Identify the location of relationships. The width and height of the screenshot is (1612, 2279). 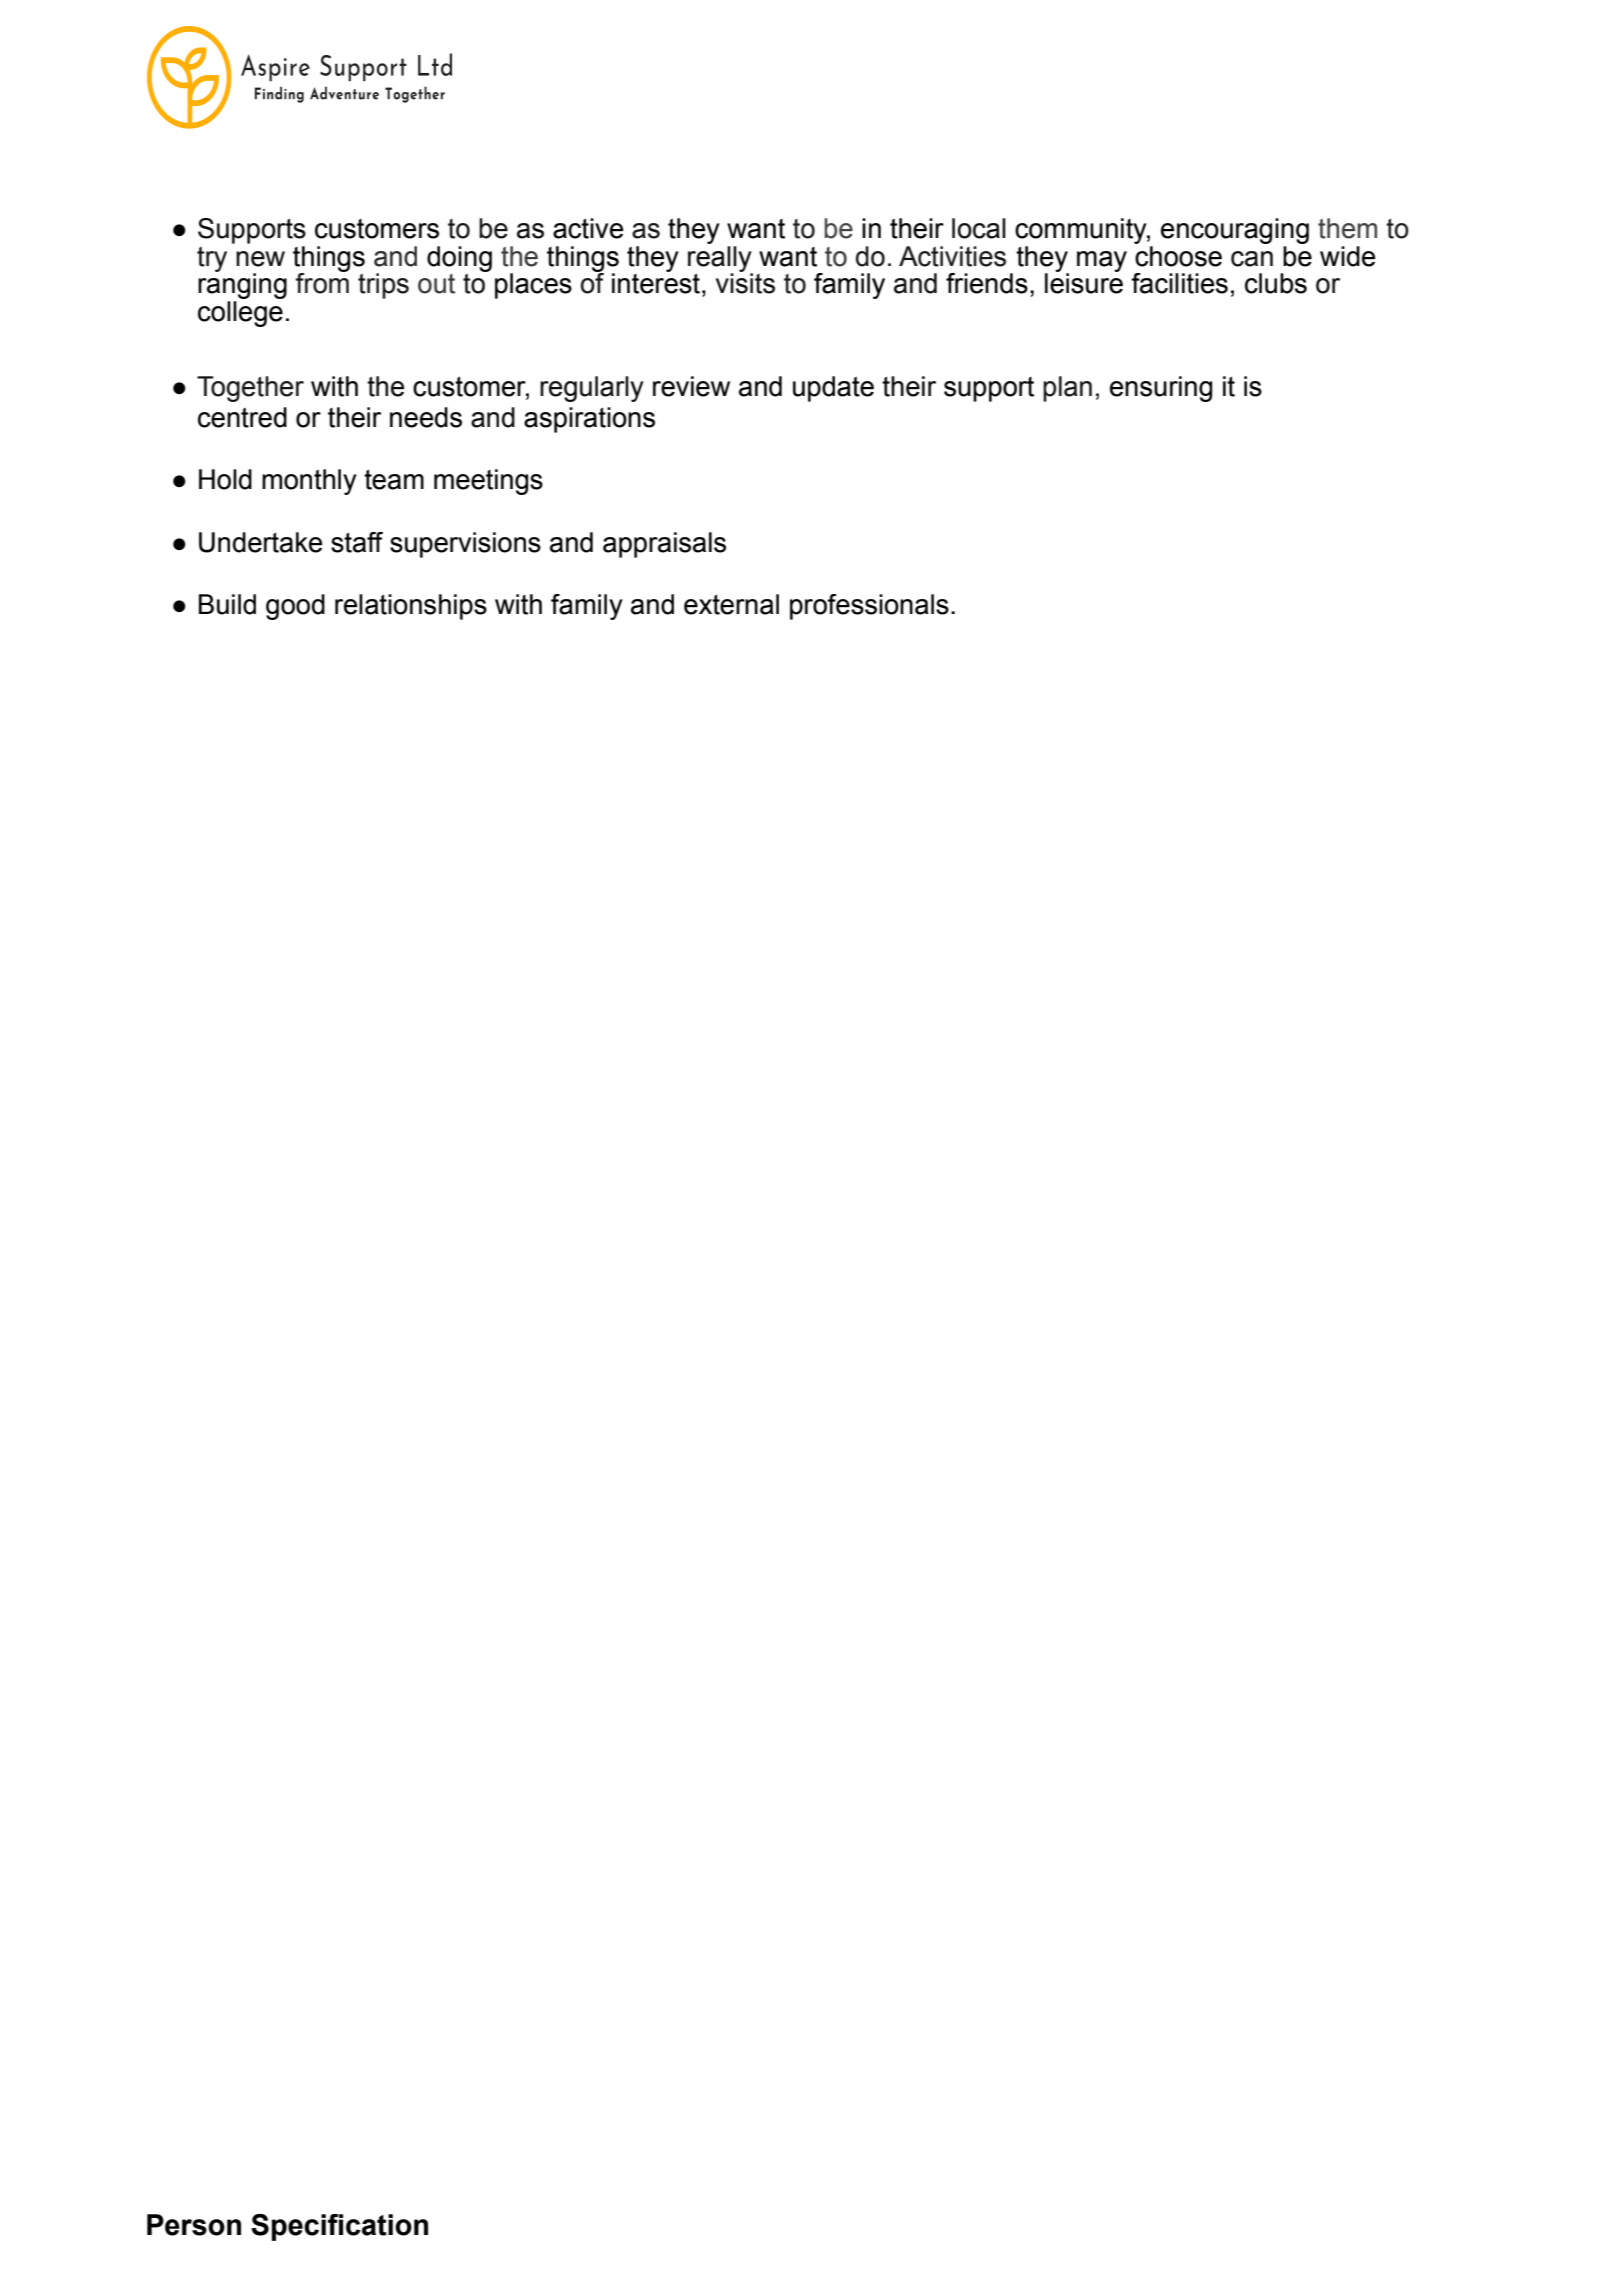
(411, 607).
